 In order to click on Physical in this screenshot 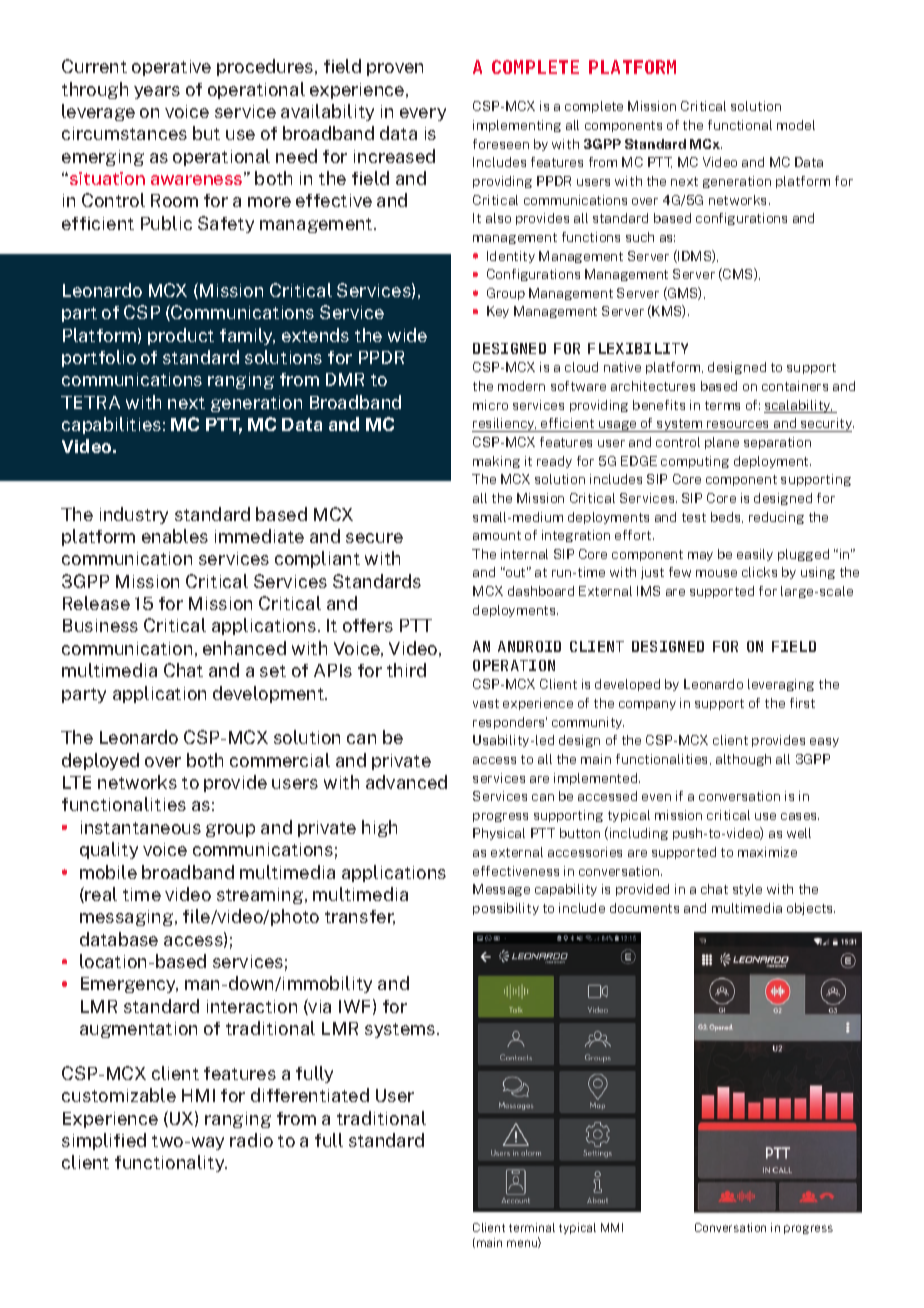, I will do `click(499, 834)`.
